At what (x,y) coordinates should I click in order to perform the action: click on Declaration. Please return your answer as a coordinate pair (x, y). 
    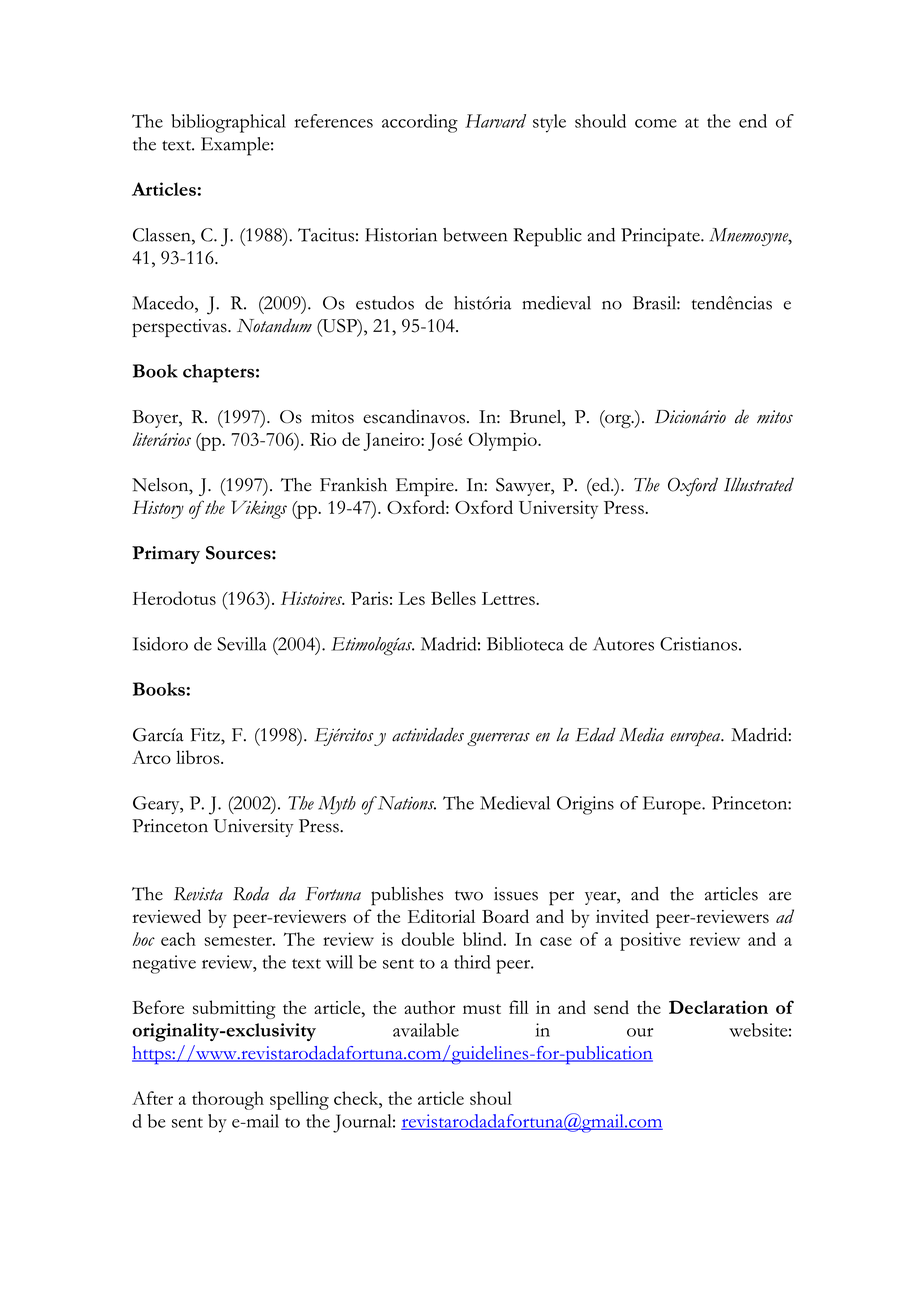
    Looking at the image, I should click on (718, 1007).
